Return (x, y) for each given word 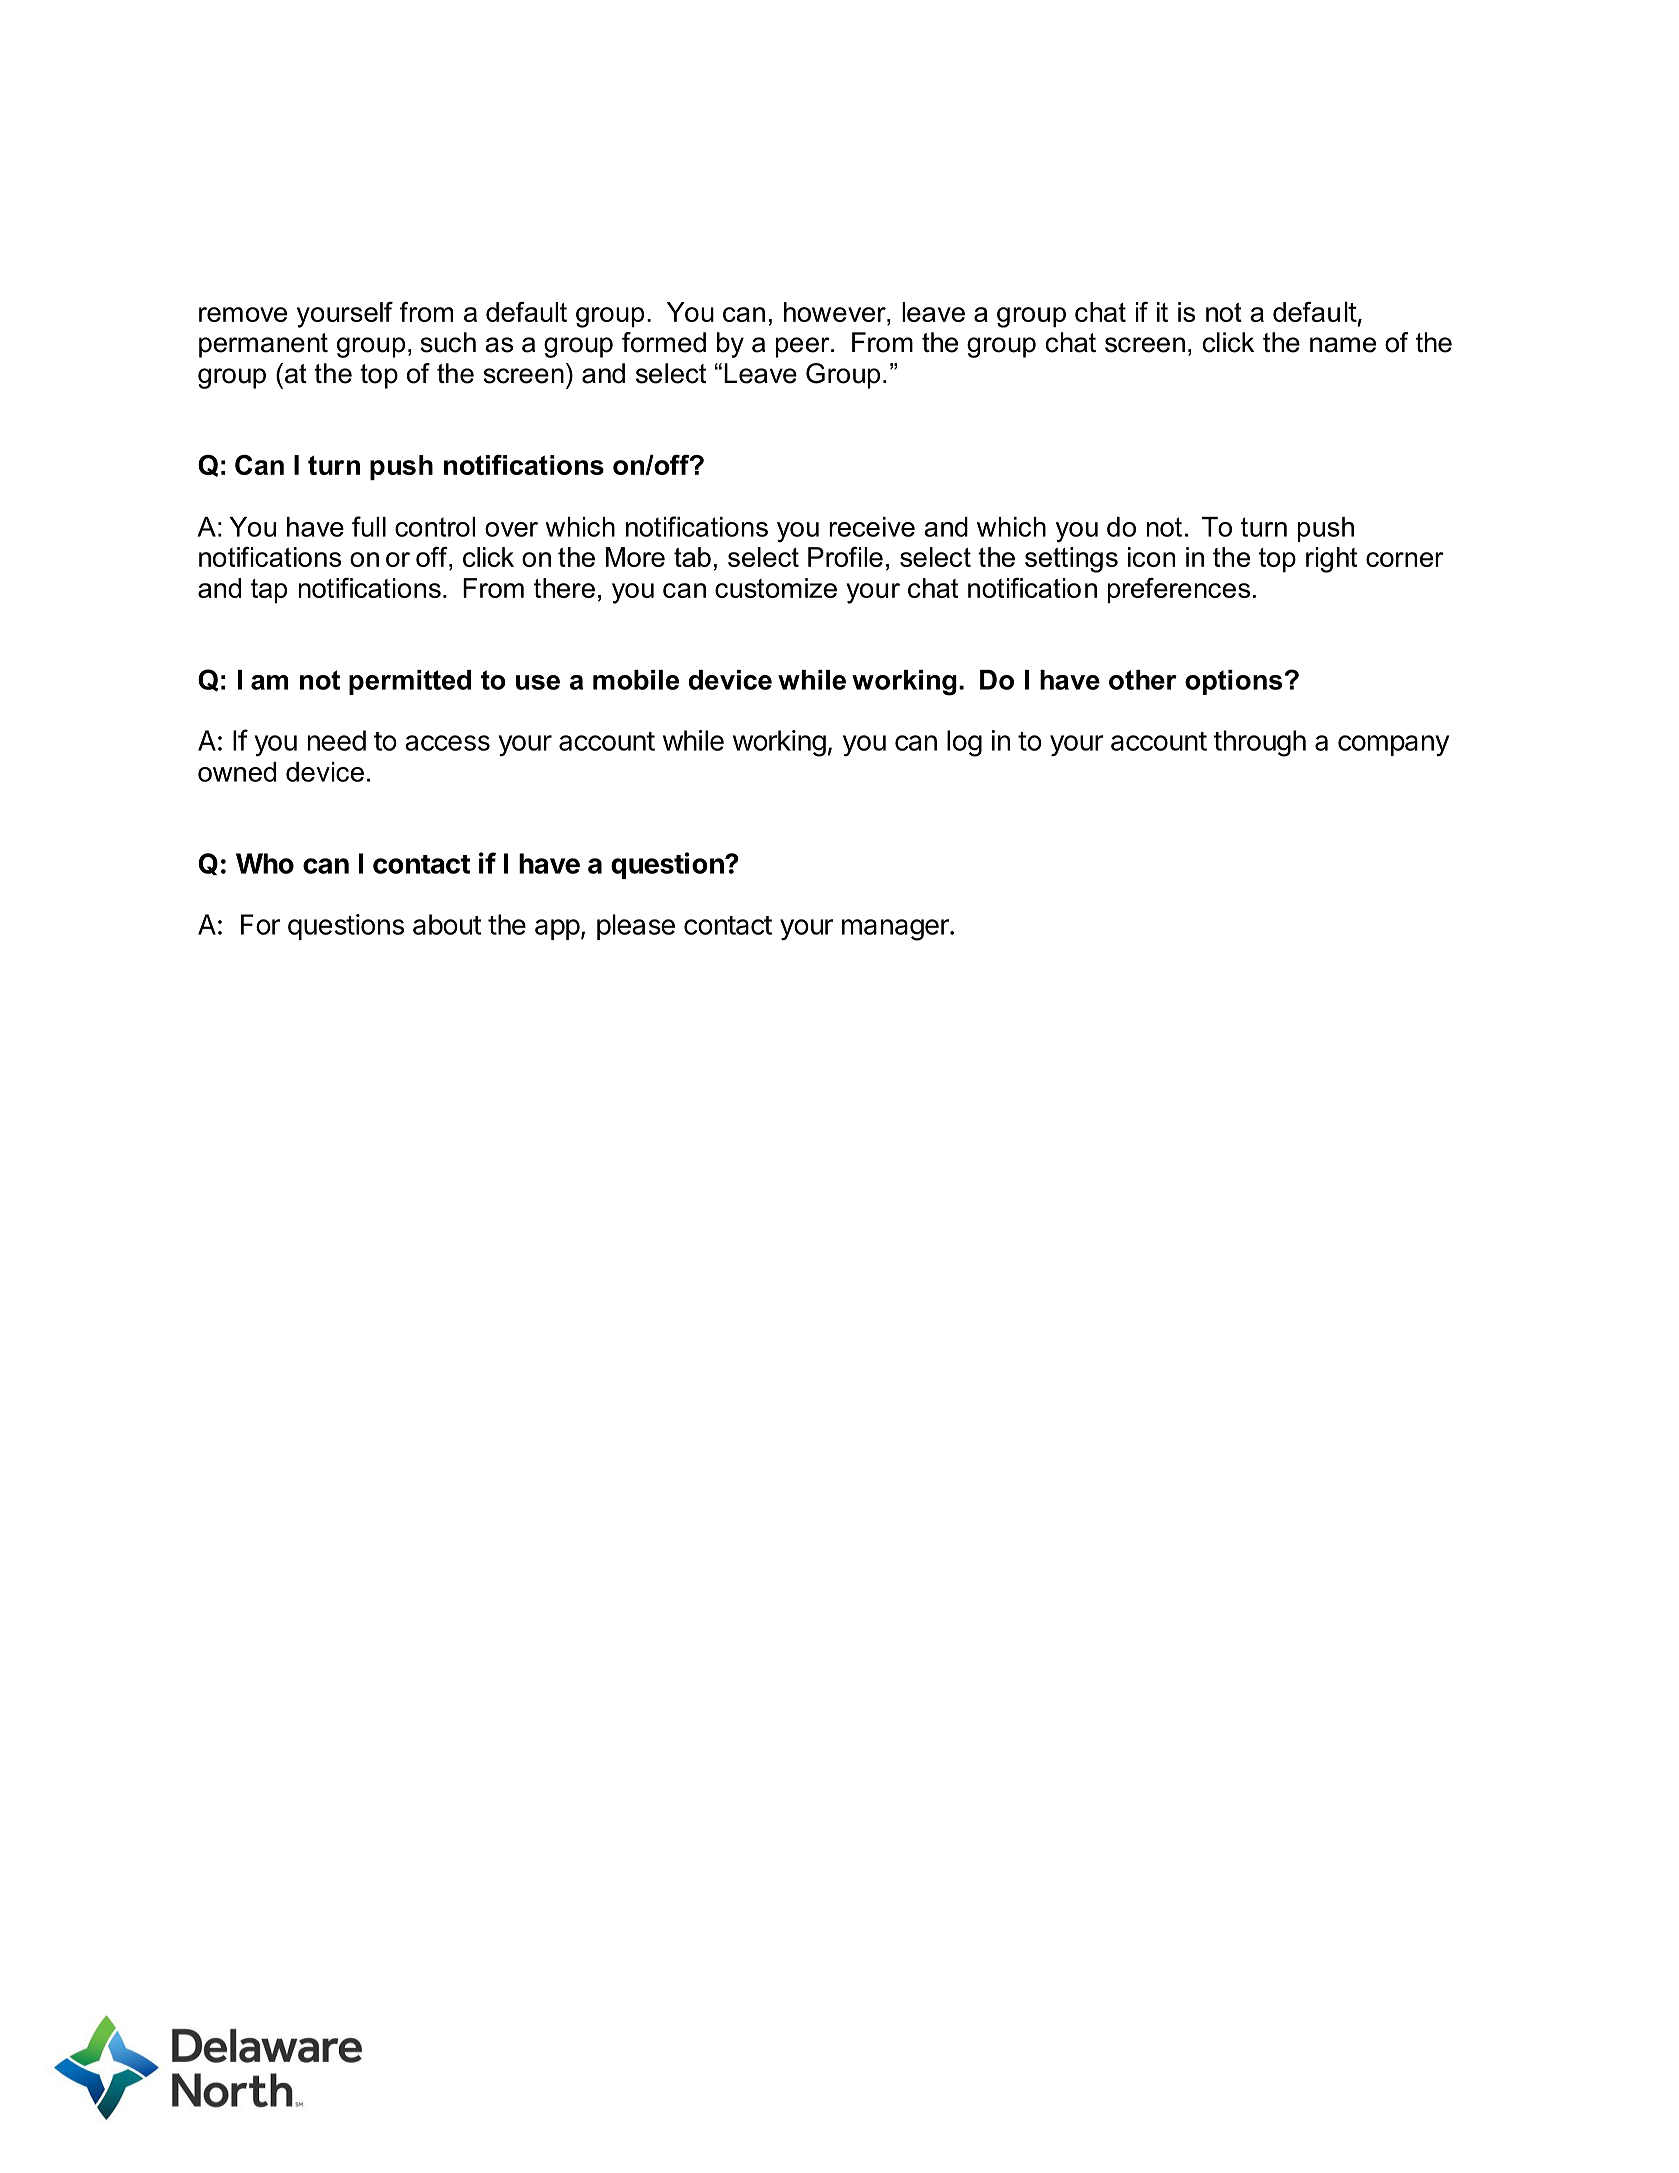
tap (269, 591)
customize (776, 588)
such (448, 342)
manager (896, 930)
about (447, 924)
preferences (1179, 591)
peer (804, 347)
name (1343, 345)
